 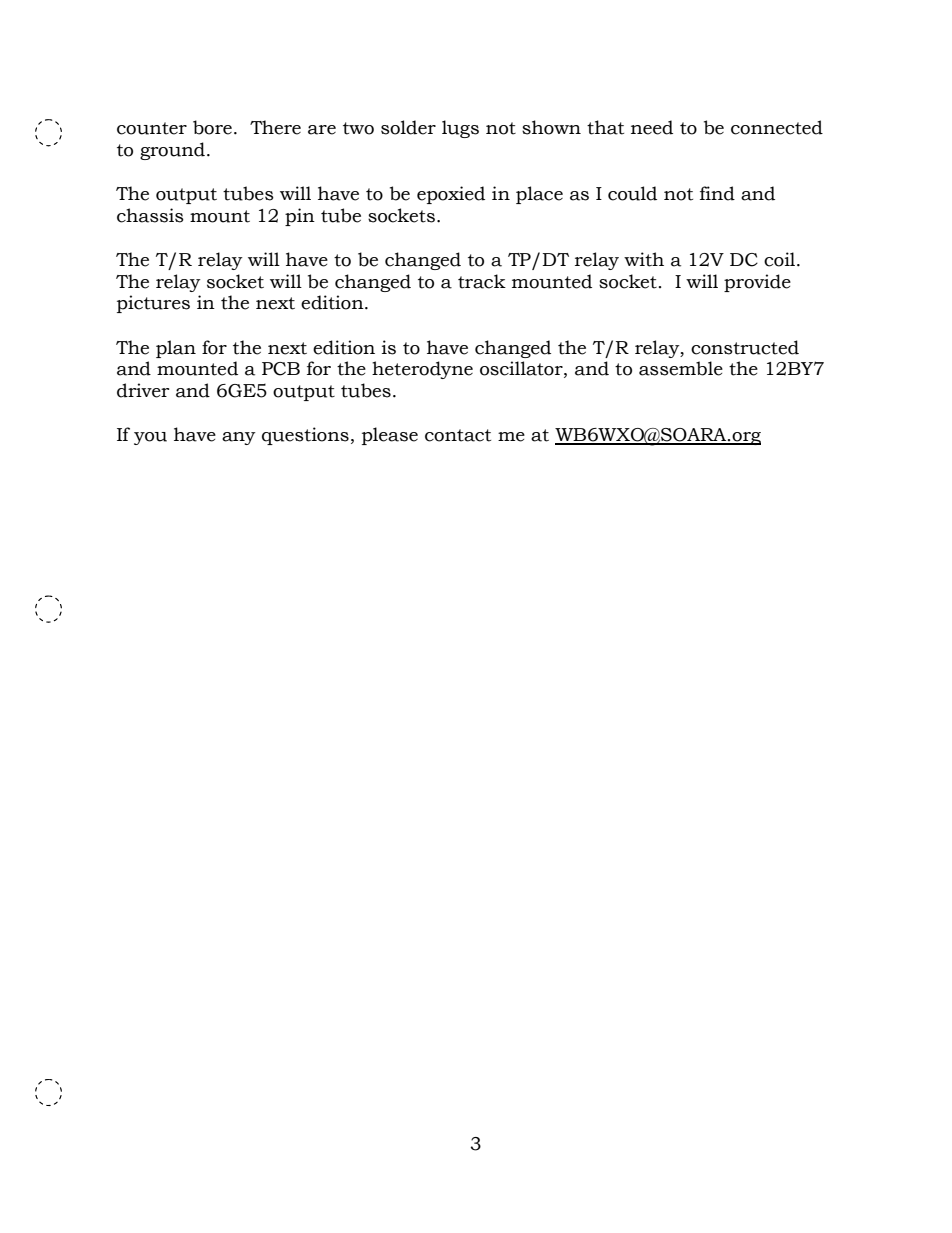 I want to click on any, so click(x=239, y=438).
